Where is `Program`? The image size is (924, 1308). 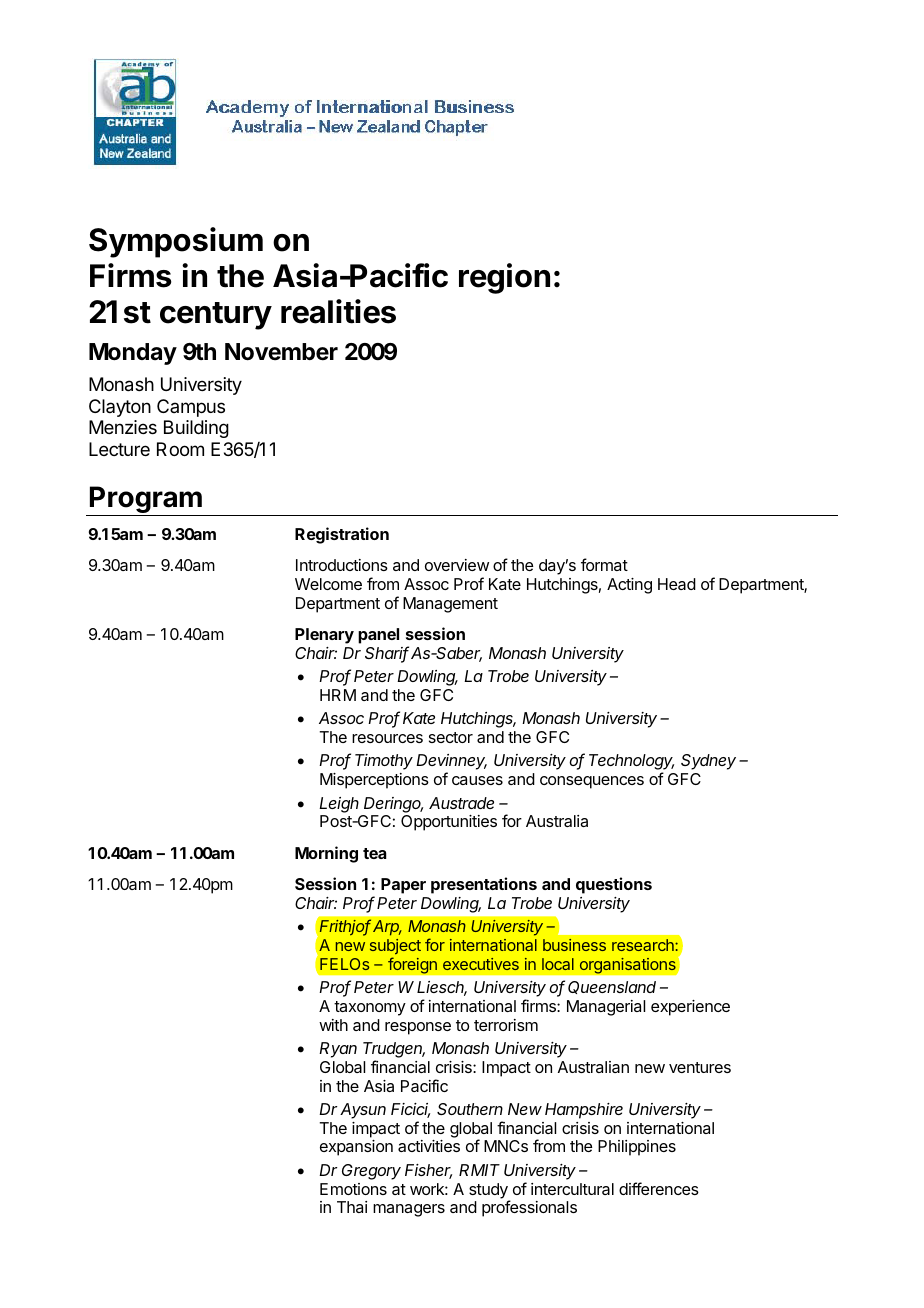
Program is located at coordinates (146, 501).
